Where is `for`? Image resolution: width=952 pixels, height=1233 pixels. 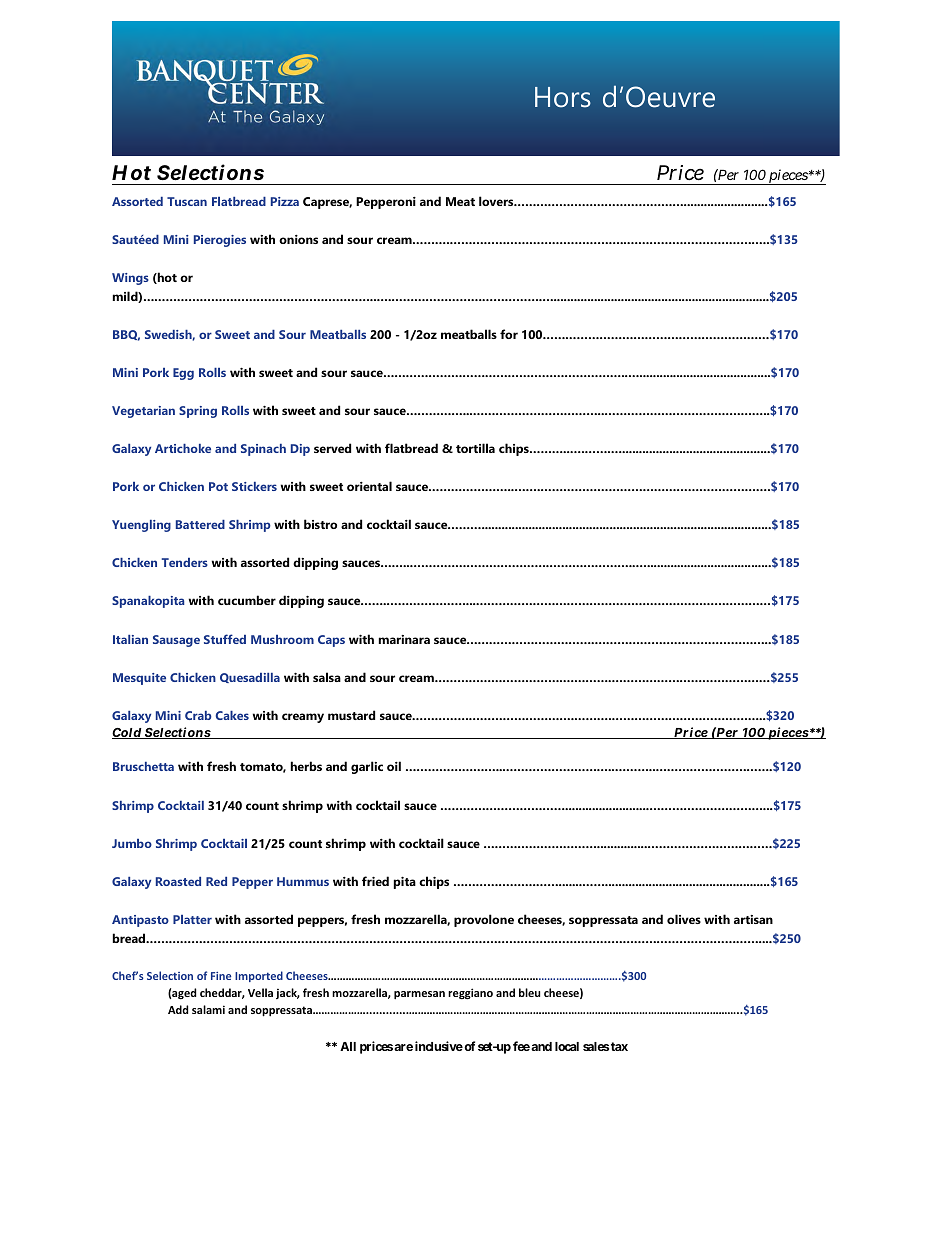
for is located at coordinates (509, 334).
